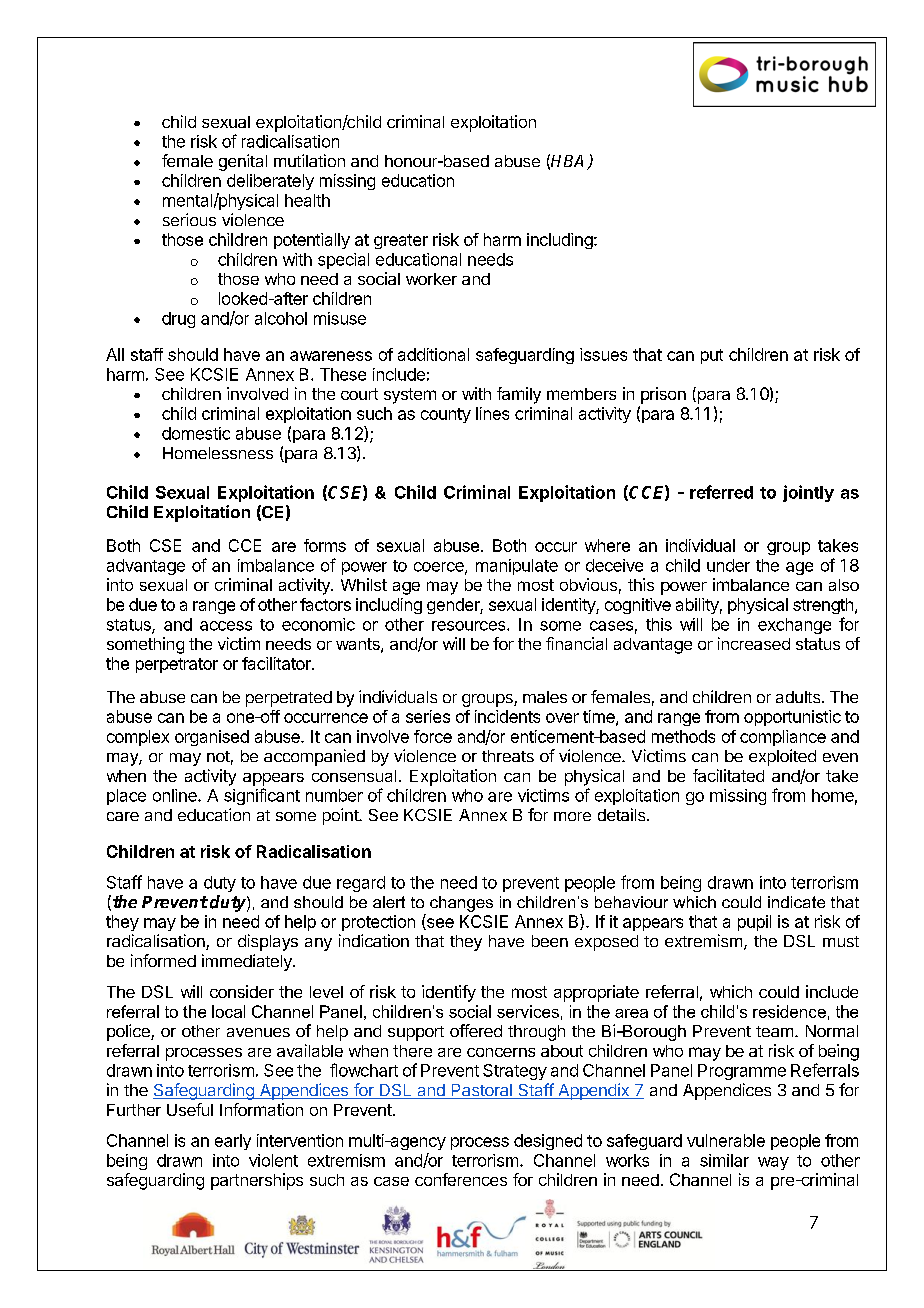  What do you see at coordinates (773, 1163) in the page?
I see `way` at bounding box center [773, 1163].
